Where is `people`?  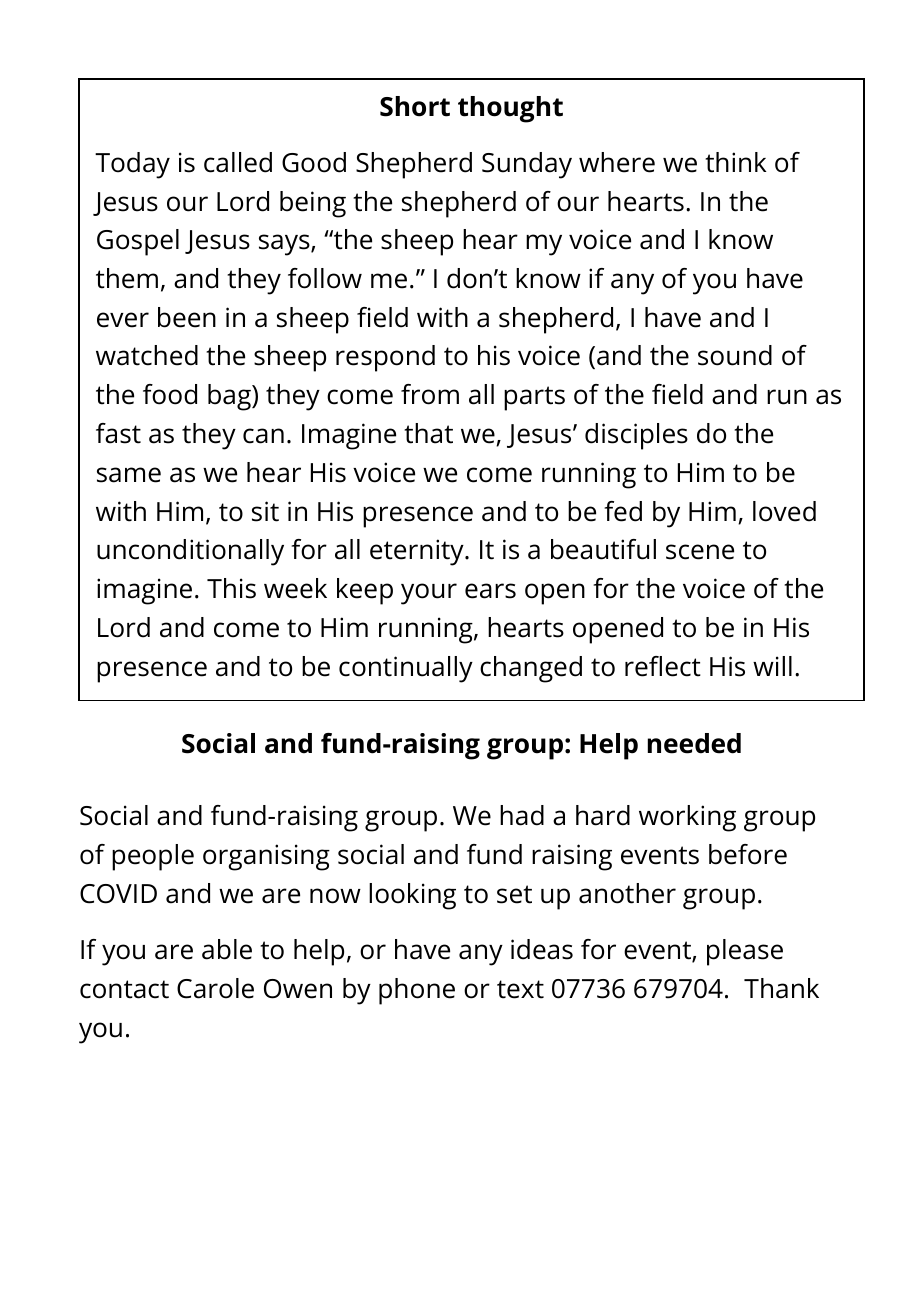
people is located at coordinates (153, 857).
